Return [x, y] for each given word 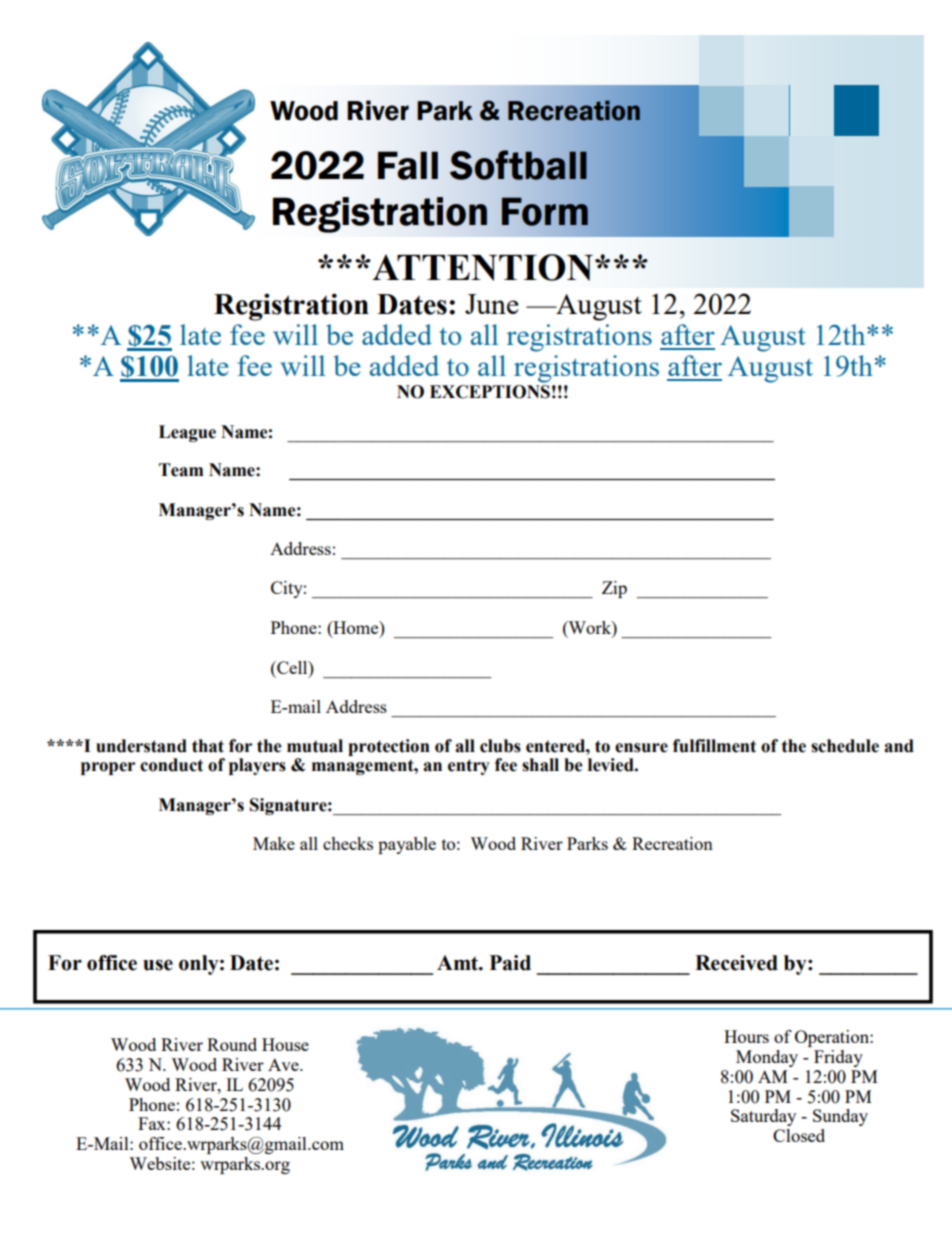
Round [232, 1044]
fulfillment [714, 746]
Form [545, 212]
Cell [292, 667]
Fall [408, 165]
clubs [500, 746]
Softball [518, 165]
